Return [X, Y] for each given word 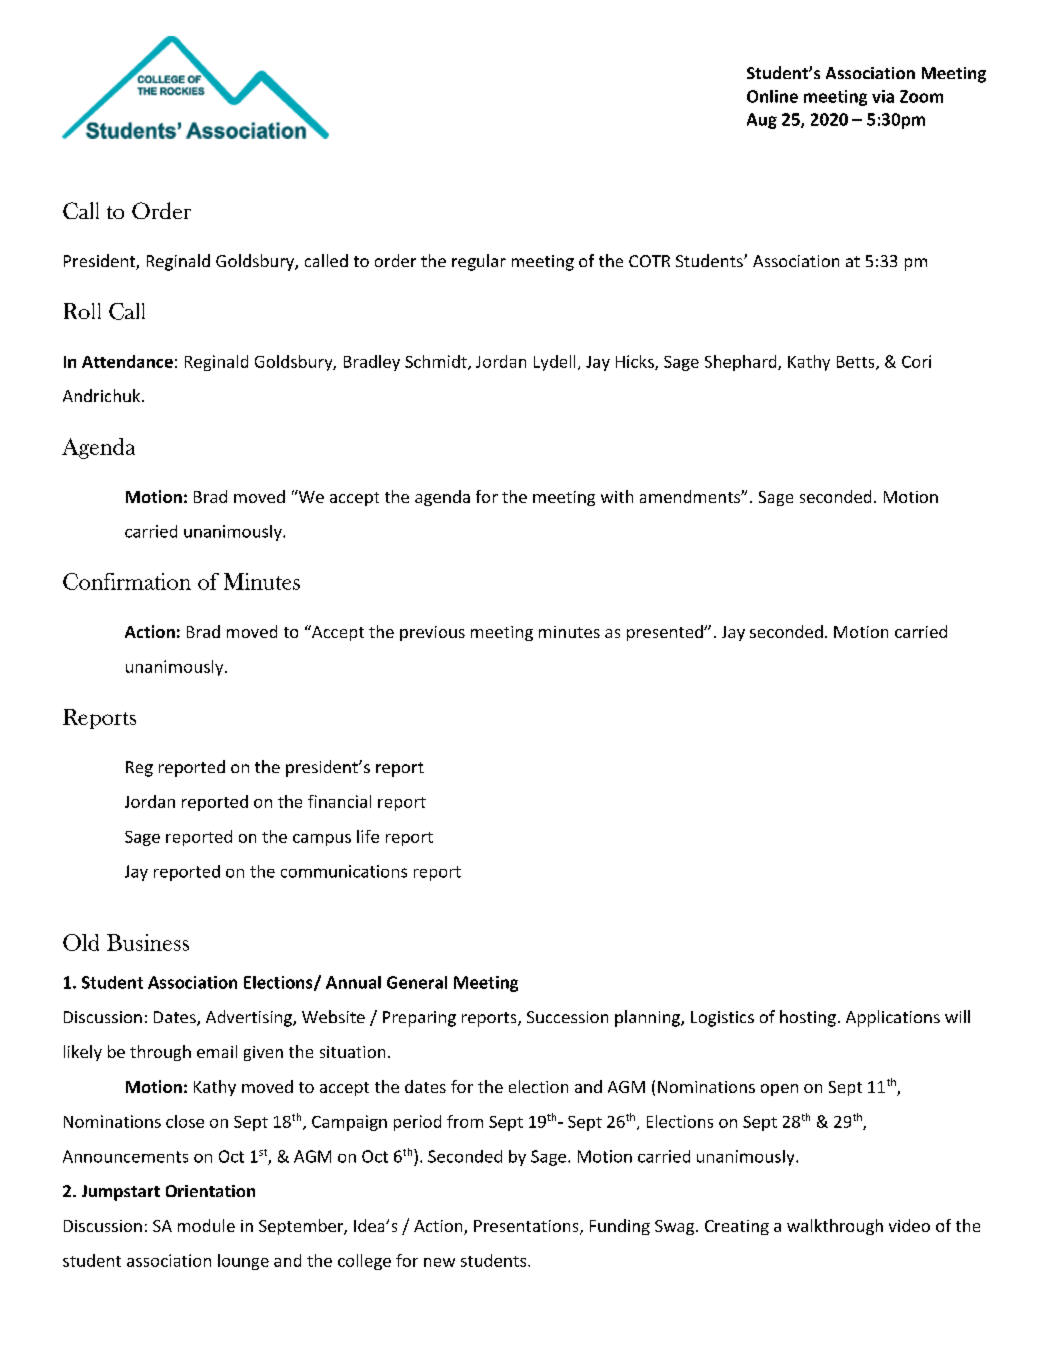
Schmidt [437, 362]
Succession [567, 1017]
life [368, 836]
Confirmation [127, 581]
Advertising [250, 1018]
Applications [893, 1018]
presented [666, 633]
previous [432, 633]
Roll [82, 311]
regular [479, 262]
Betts [857, 363]
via [883, 96]
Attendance [127, 361]
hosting [808, 1018]
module [206, 1225]
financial [339, 801]
